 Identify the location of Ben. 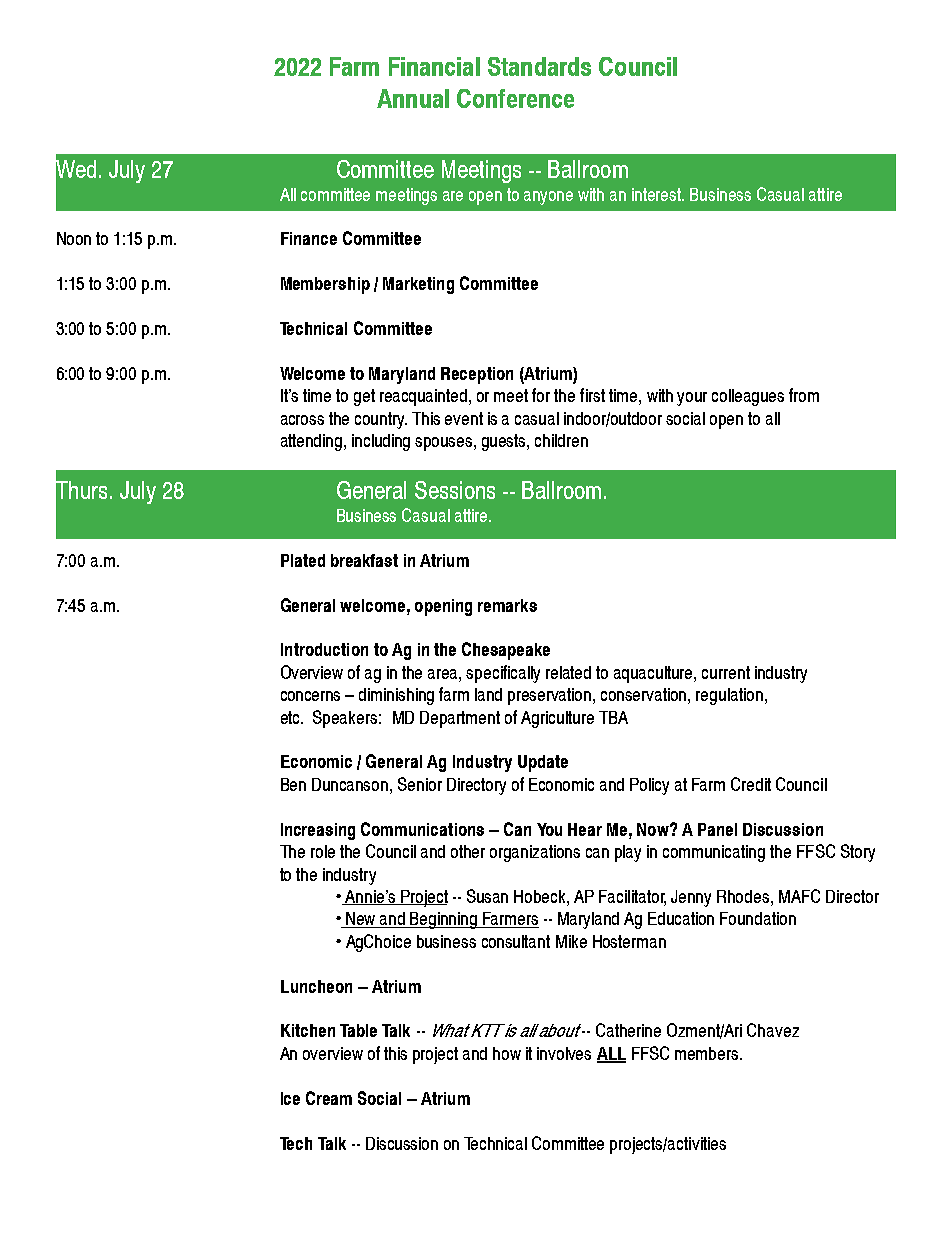
(293, 784).
